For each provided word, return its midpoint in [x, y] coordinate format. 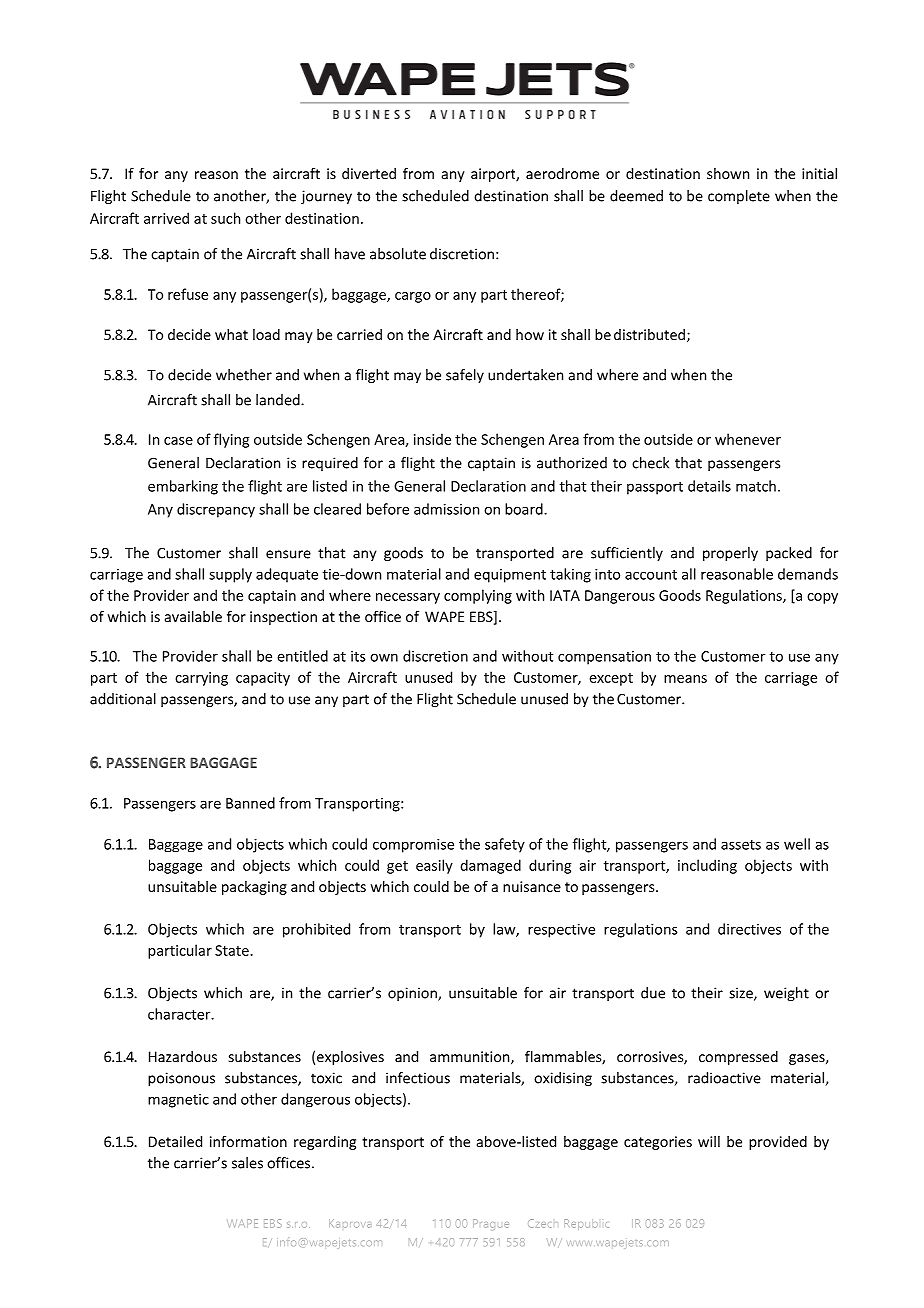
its [358, 656]
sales [247, 1163]
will [709, 1141]
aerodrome [562, 173]
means [685, 679]
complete [739, 197]
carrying [201, 679]
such [225, 218]
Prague [491, 1224]
